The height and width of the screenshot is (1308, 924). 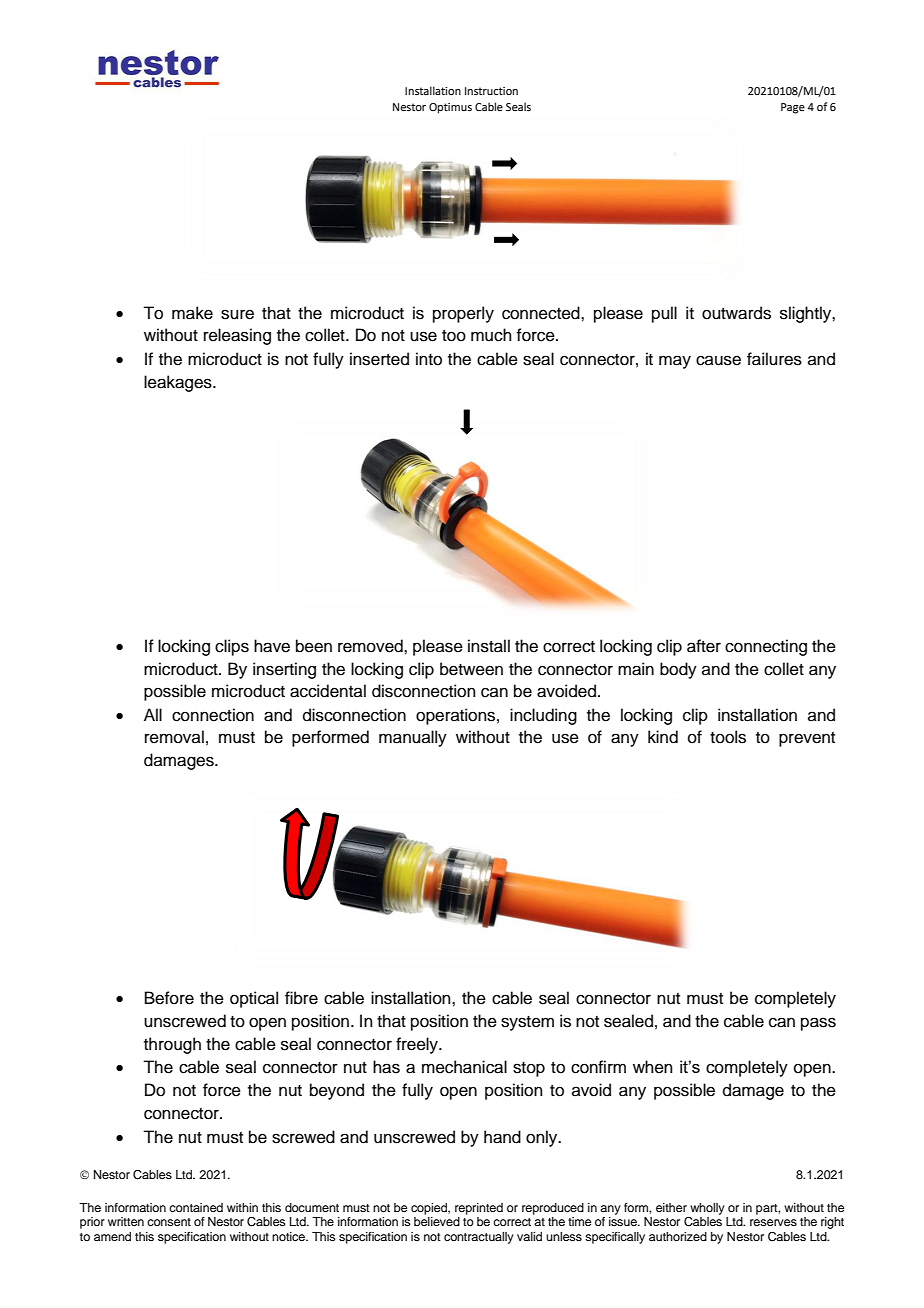 What do you see at coordinates (728, 737) in the screenshot?
I see `tools` at bounding box center [728, 737].
